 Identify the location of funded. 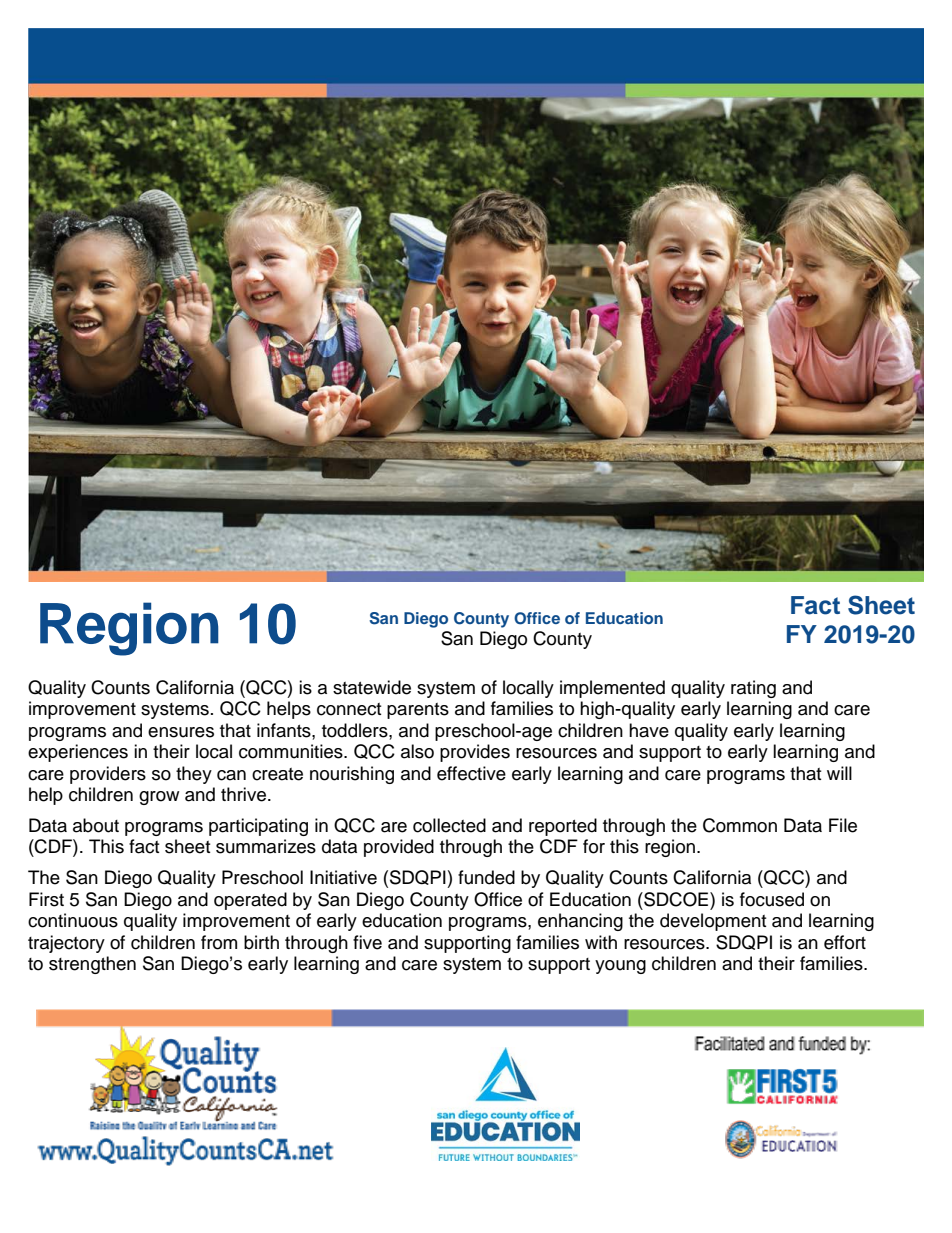
(486, 877).
